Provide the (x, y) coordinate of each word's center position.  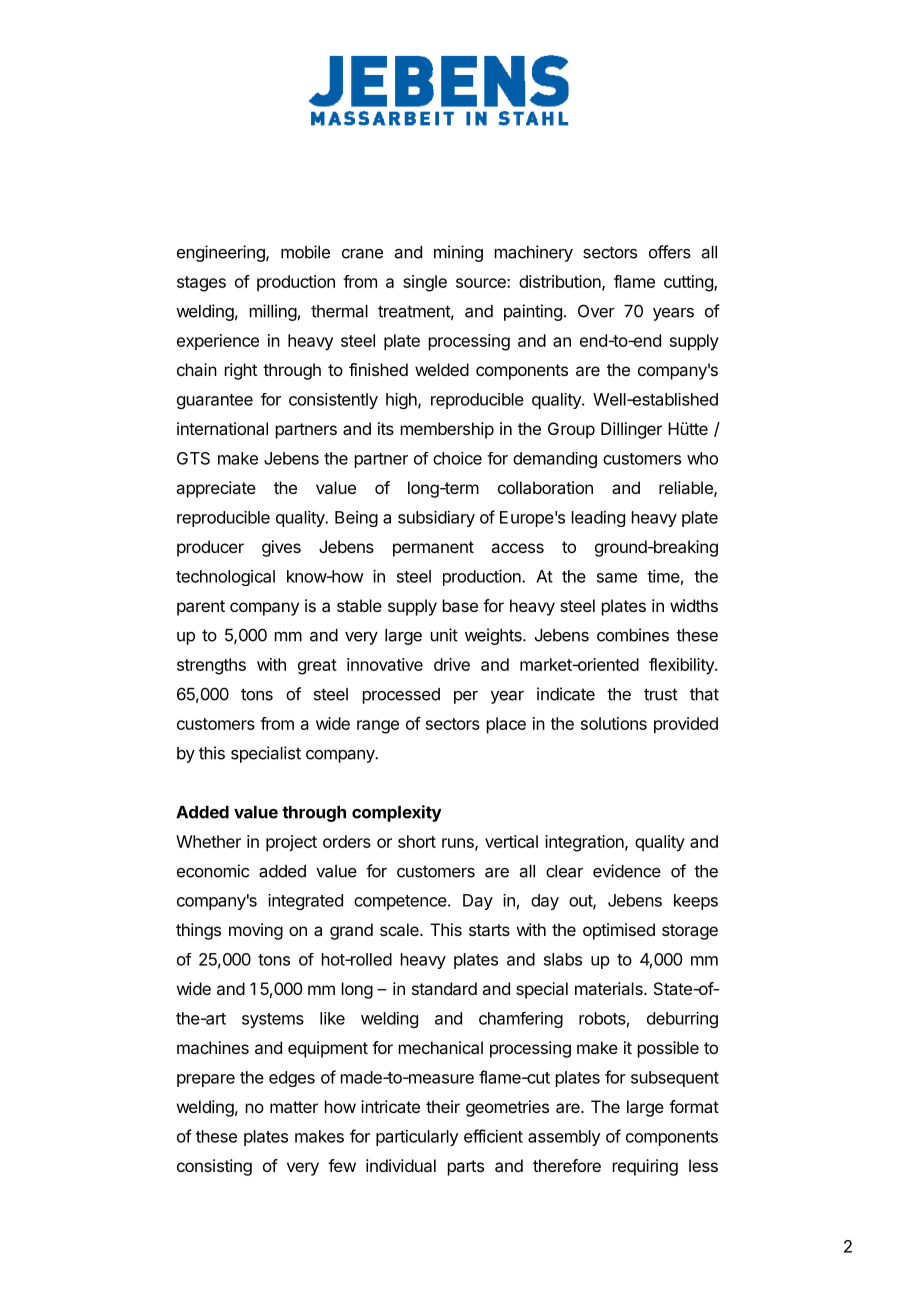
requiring (645, 1167)
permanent (433, 549)
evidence (627, 871)
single (425, 283)
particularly (417, 1138)
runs (459, 844)
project (291, 843)
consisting (214, 1167)
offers (670, 252)
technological (225, 578)
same (617, 578)
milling (273, 312)
